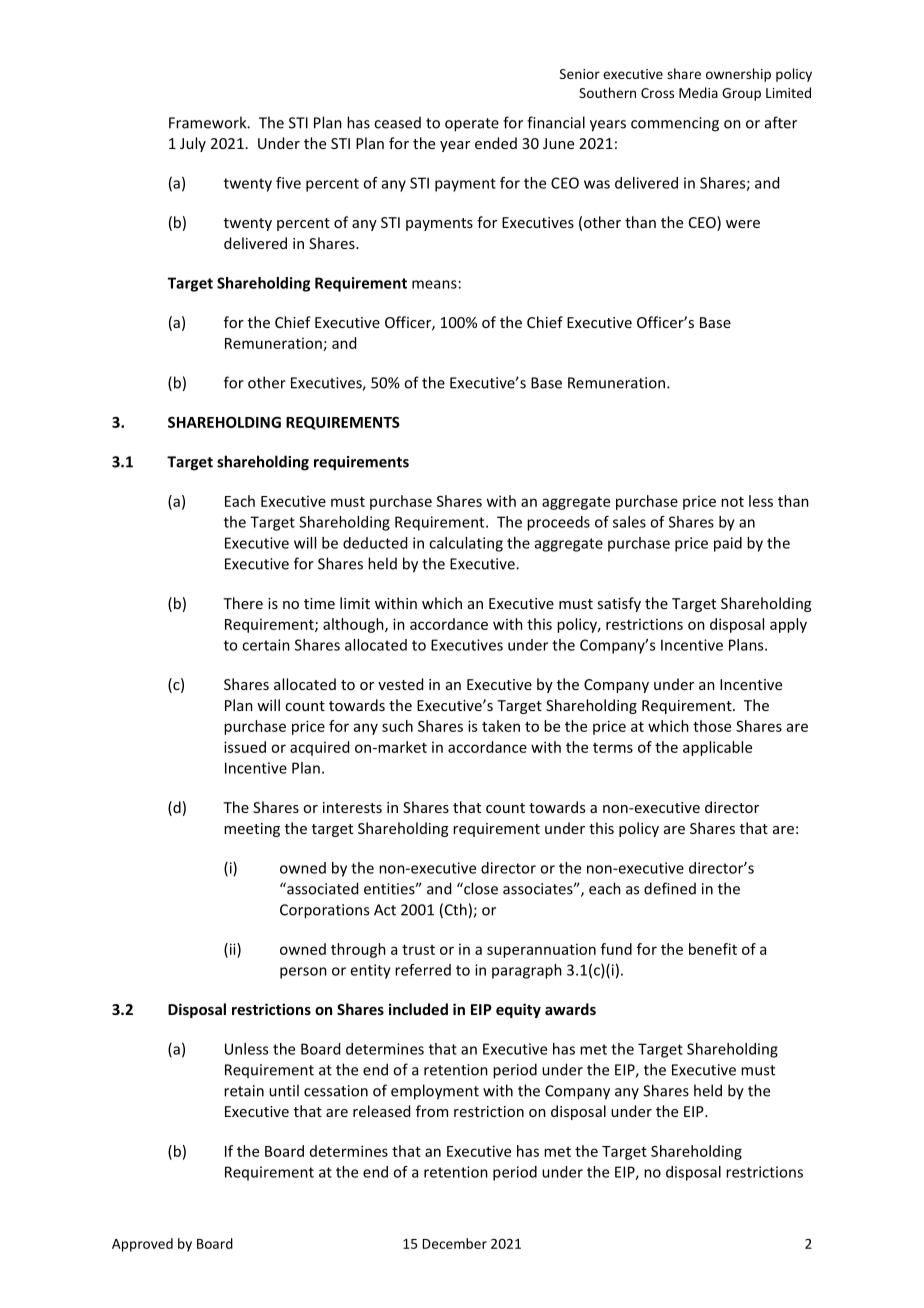 This image has height=1308, width=924. I want to click on vested, so click(400, 684).
